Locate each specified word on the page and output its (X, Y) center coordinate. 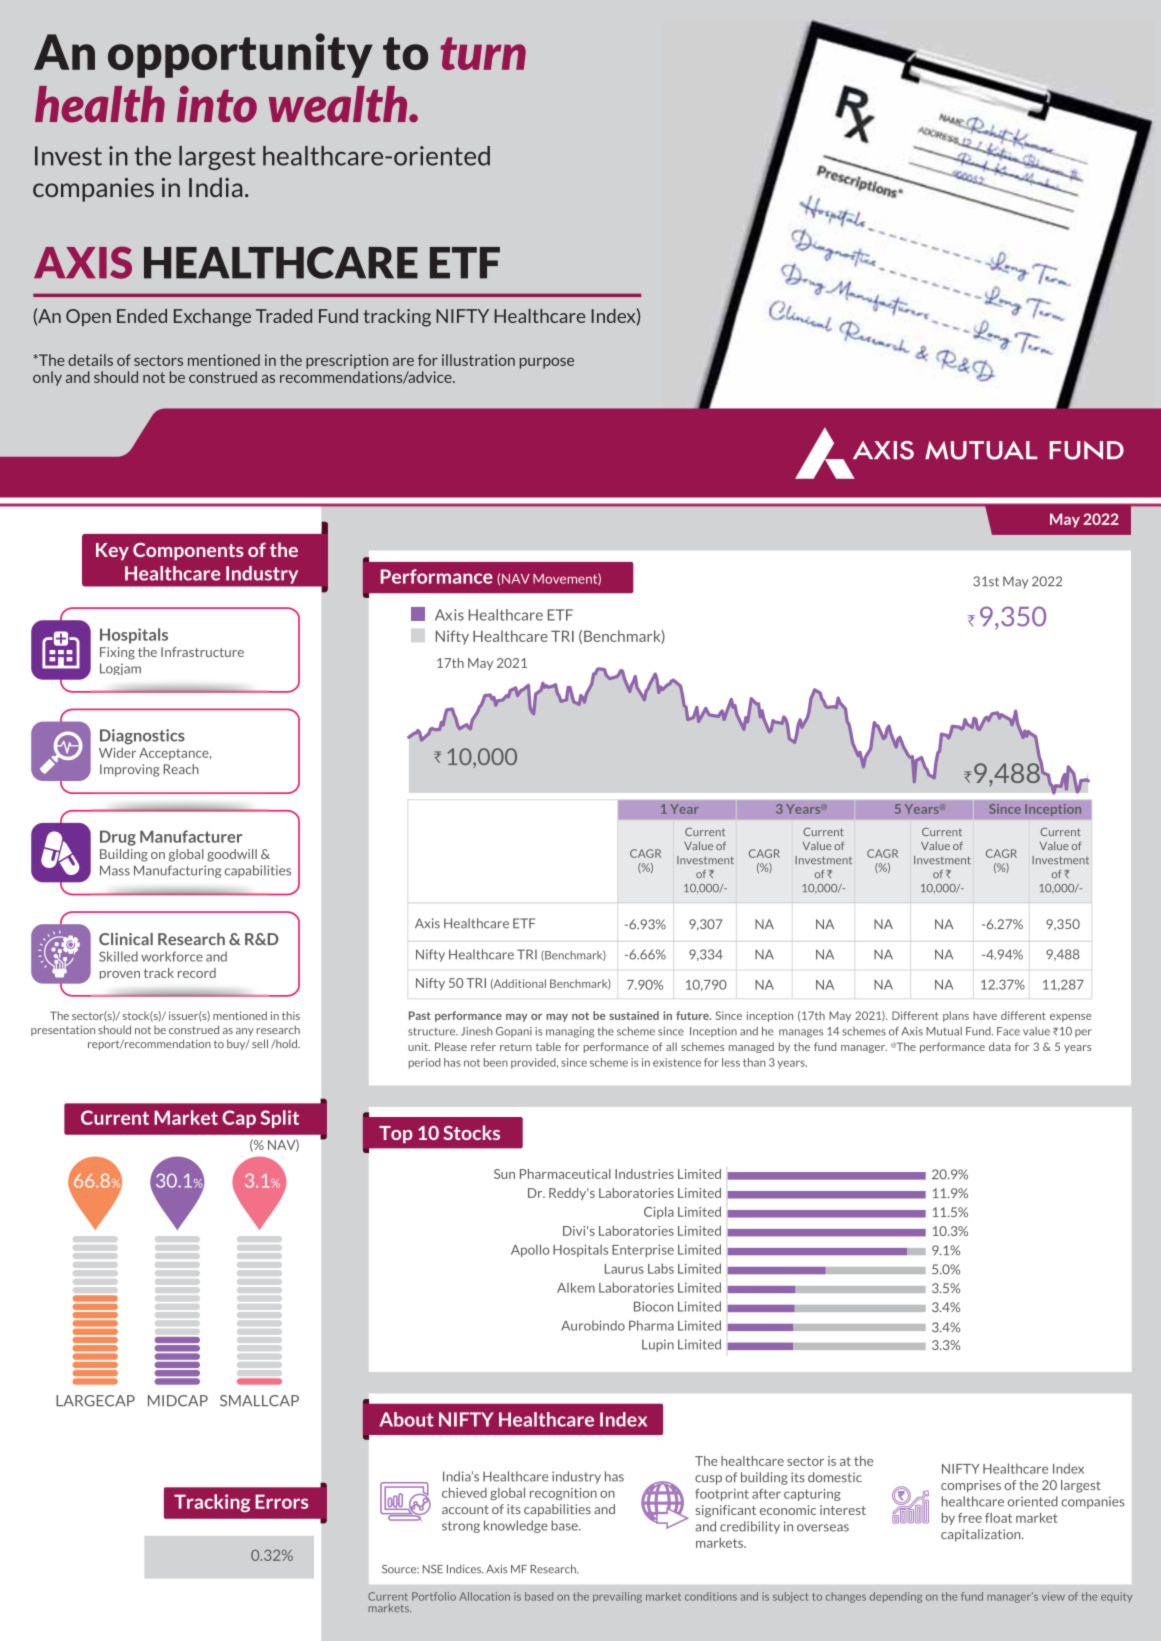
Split (280, 1119)
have (985, 1015)
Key (112, 551)
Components (188, 551)
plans (956, 1016)
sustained (634, 1015)
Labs (661, 1268)
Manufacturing (177, 871)
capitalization (982, 1535)
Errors (281, 1501)
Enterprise (643, 1251)
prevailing (617, 1597)
